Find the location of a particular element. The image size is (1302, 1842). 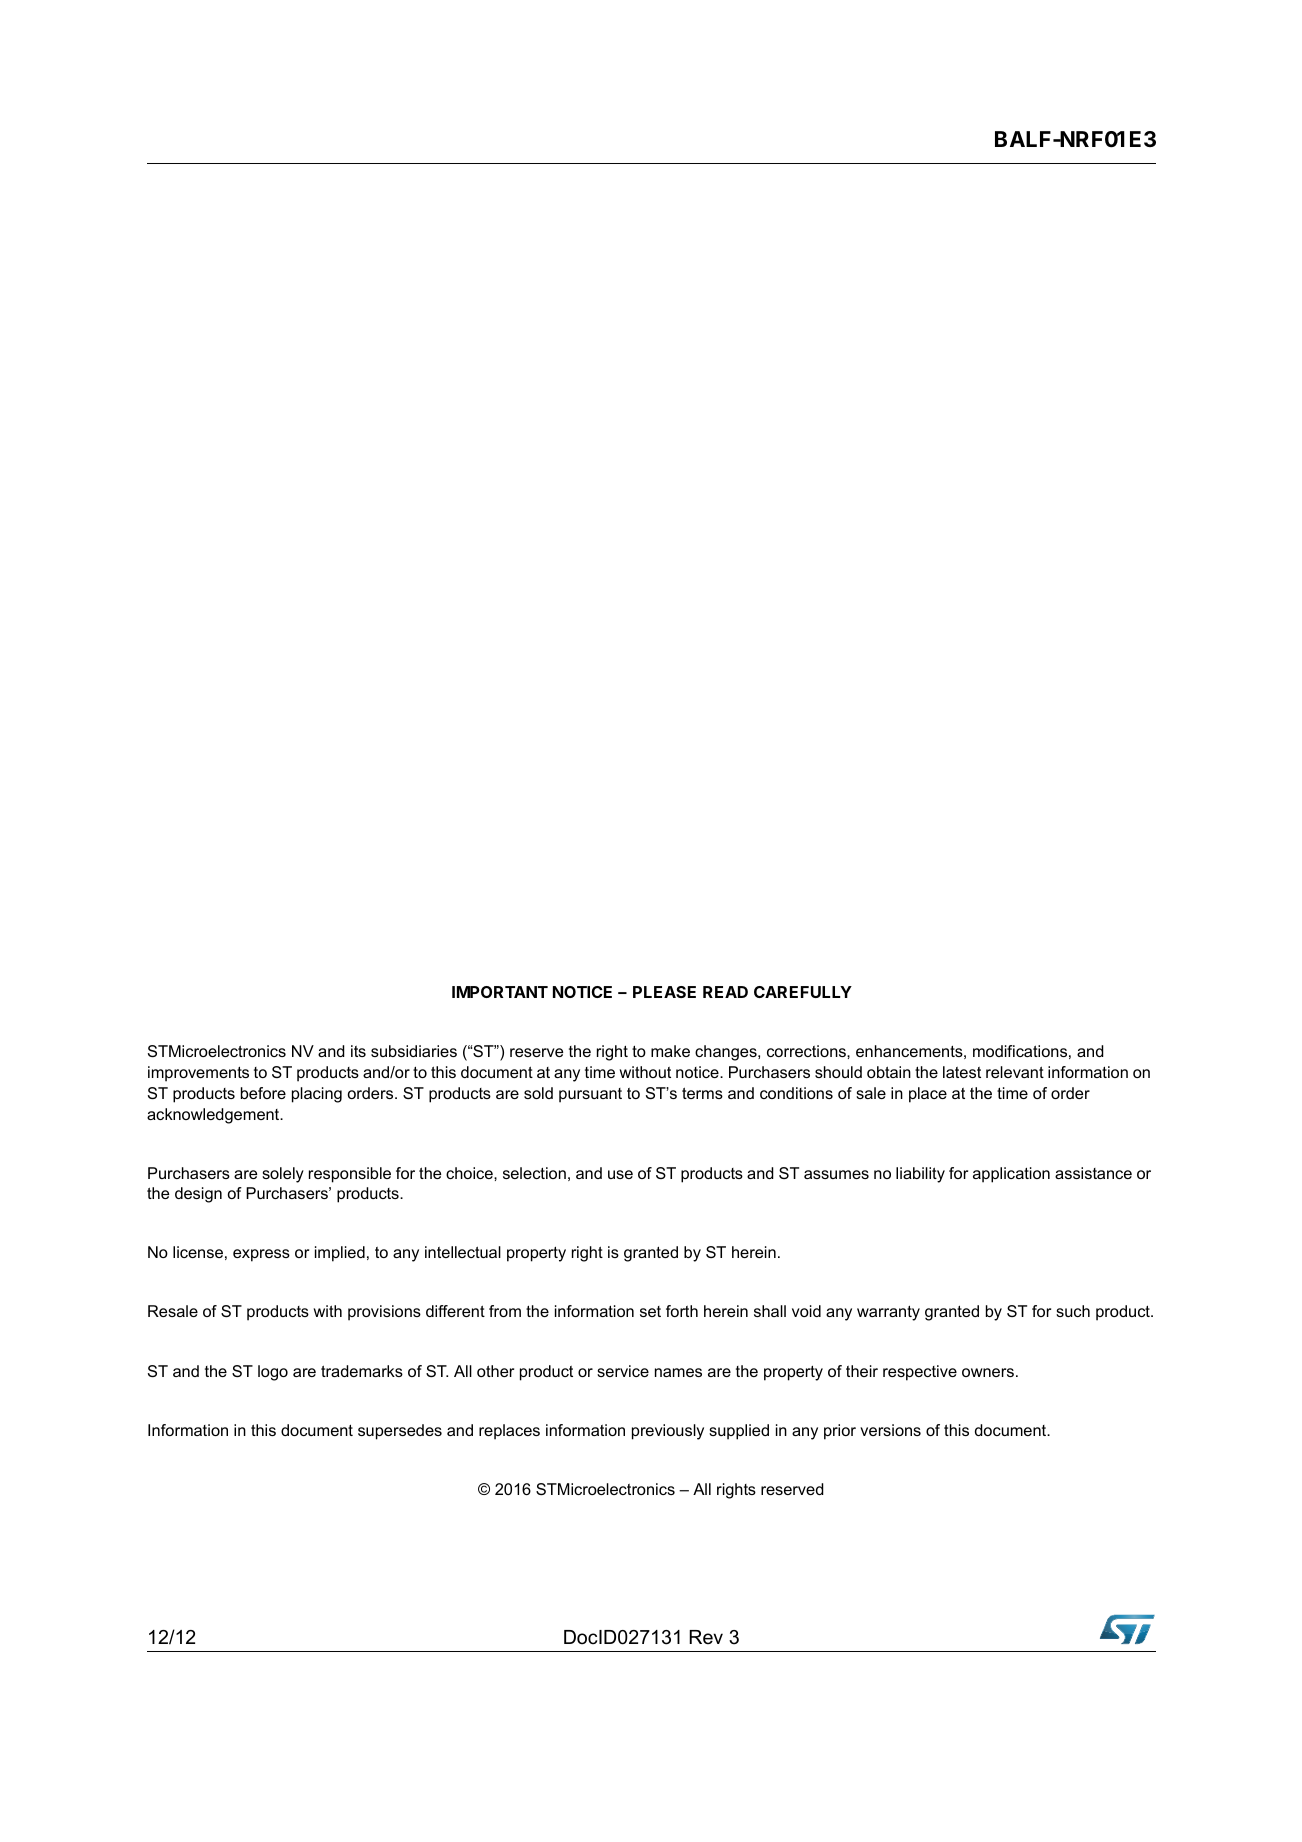

use is located at coordinates (620, 1174).
